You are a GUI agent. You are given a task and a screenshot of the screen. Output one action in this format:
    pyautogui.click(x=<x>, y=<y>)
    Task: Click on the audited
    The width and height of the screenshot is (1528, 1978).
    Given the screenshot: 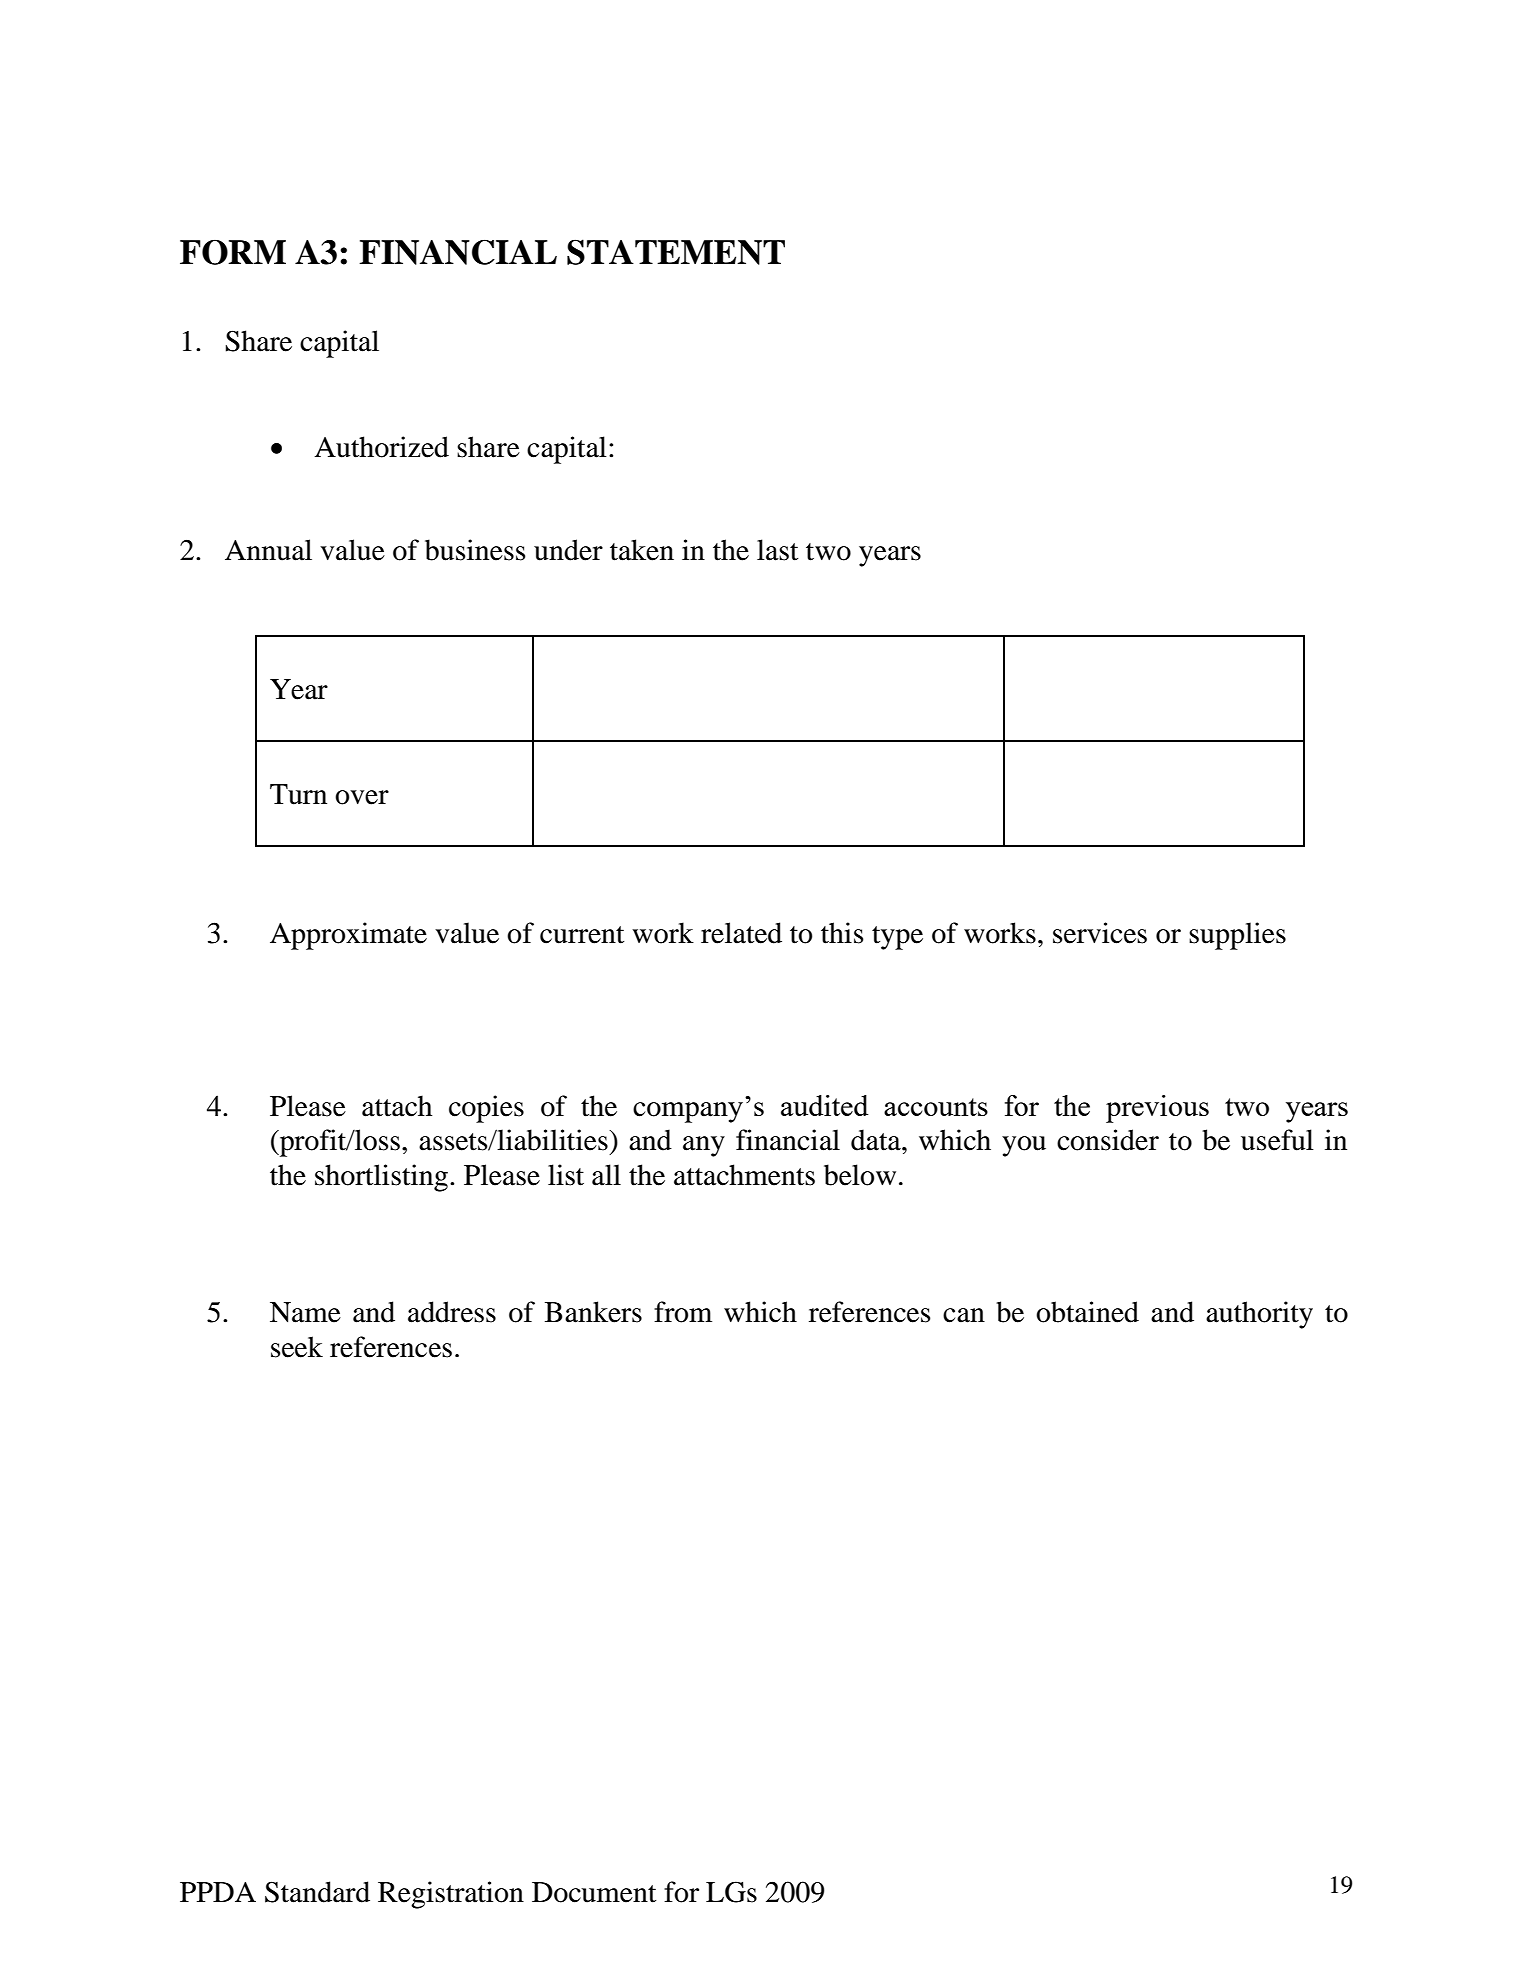 What is the action you would take?
    pyautogui.click(x=825, y=1105)
